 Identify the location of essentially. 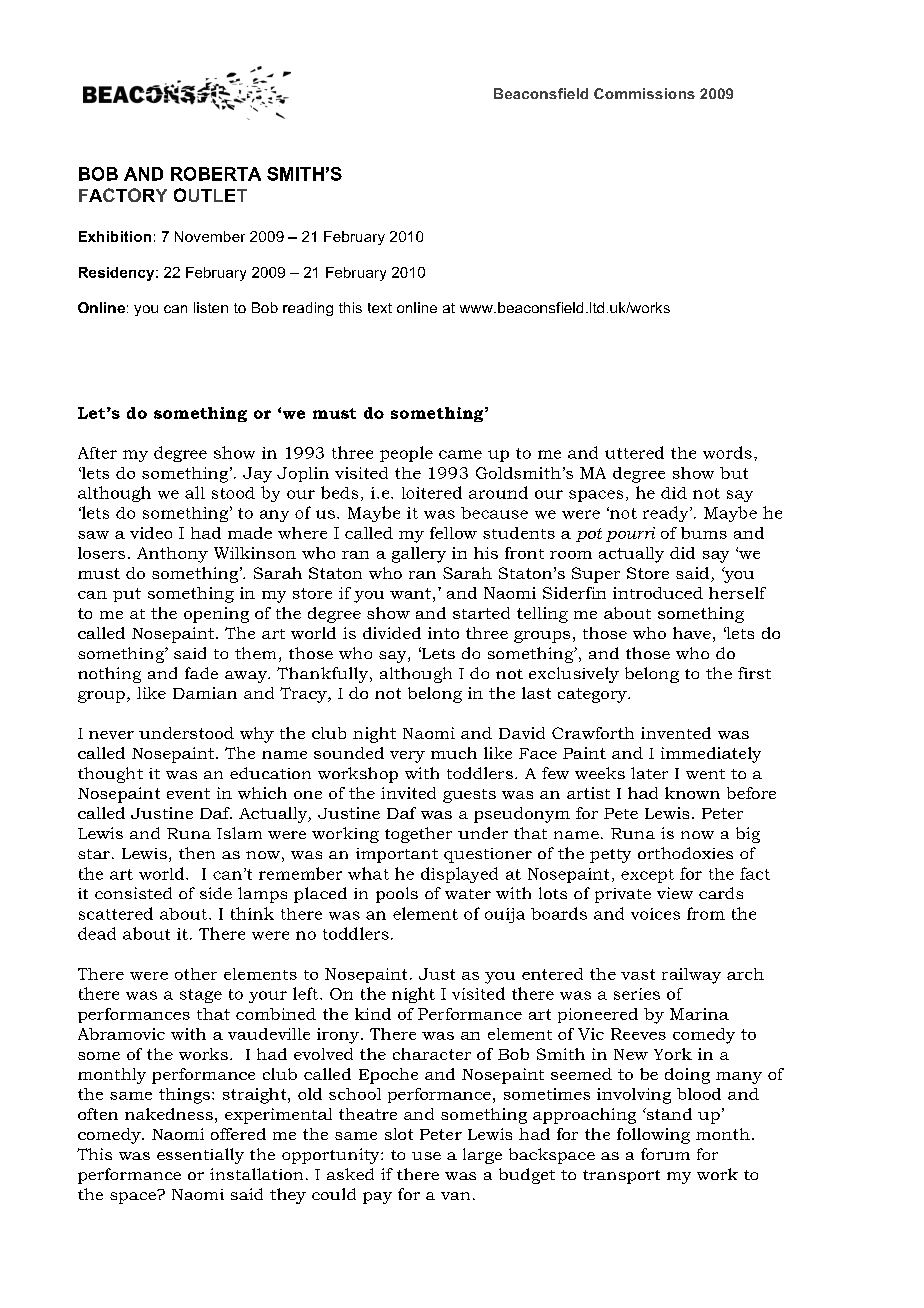
(200, 1156).
